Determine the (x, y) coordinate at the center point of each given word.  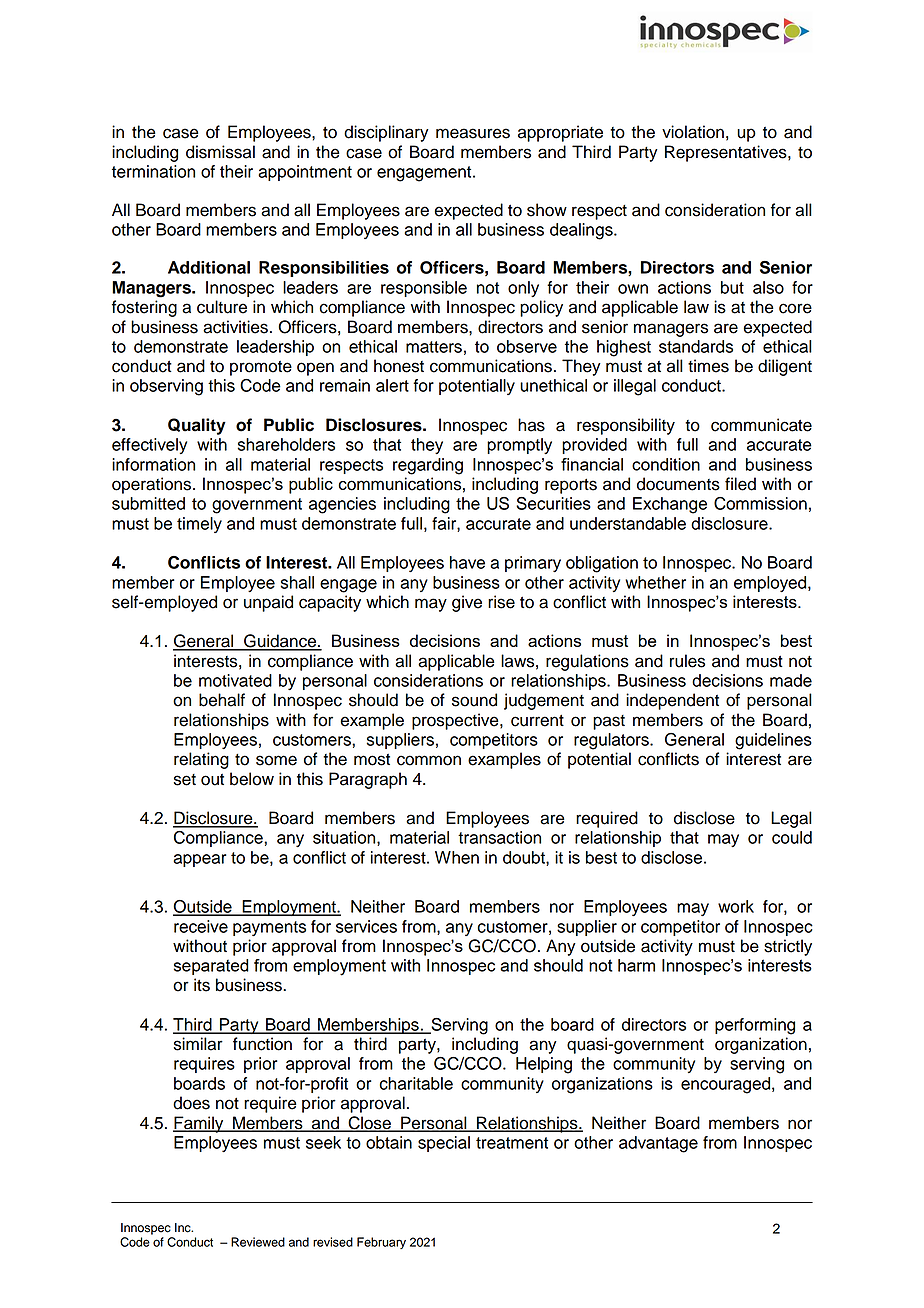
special (444, 1144)
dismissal (220, 152)
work (736, 906)
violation (693, 132)
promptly (519, 446)
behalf (222, 700)
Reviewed (258, 1242)
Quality (197, 426)
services (366, 926)
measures (473, 133)
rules (687, 661)
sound (474, 700)
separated (211, 967)
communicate (761, 425)
